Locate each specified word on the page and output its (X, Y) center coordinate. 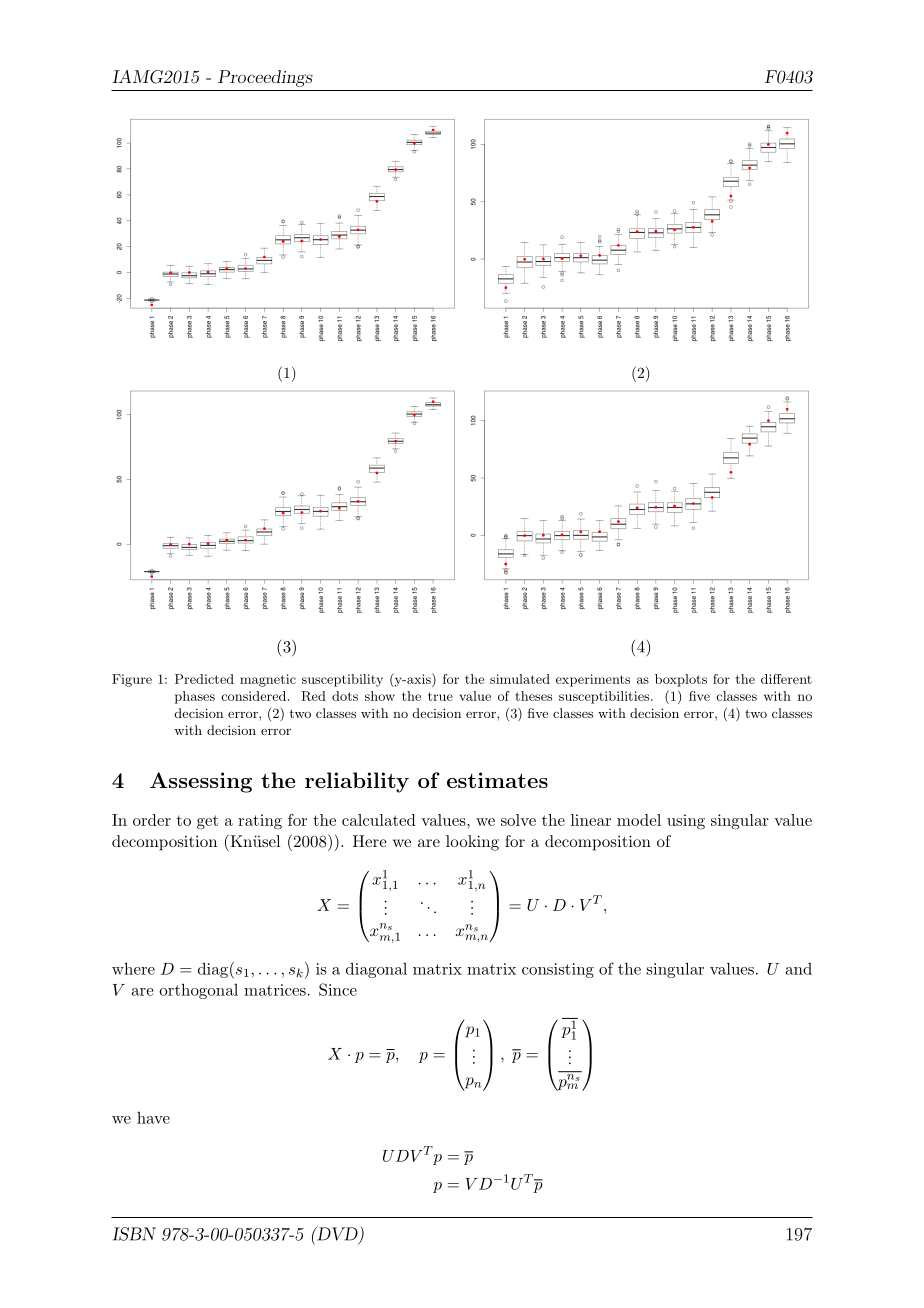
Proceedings (265, 78)
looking (472, 843)
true (440, 696)
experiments (593, 680)
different (786, 679)
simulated (520, 679)
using (686, 822)
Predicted (204, 679)
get (207, 822)
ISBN (134, 1234)
